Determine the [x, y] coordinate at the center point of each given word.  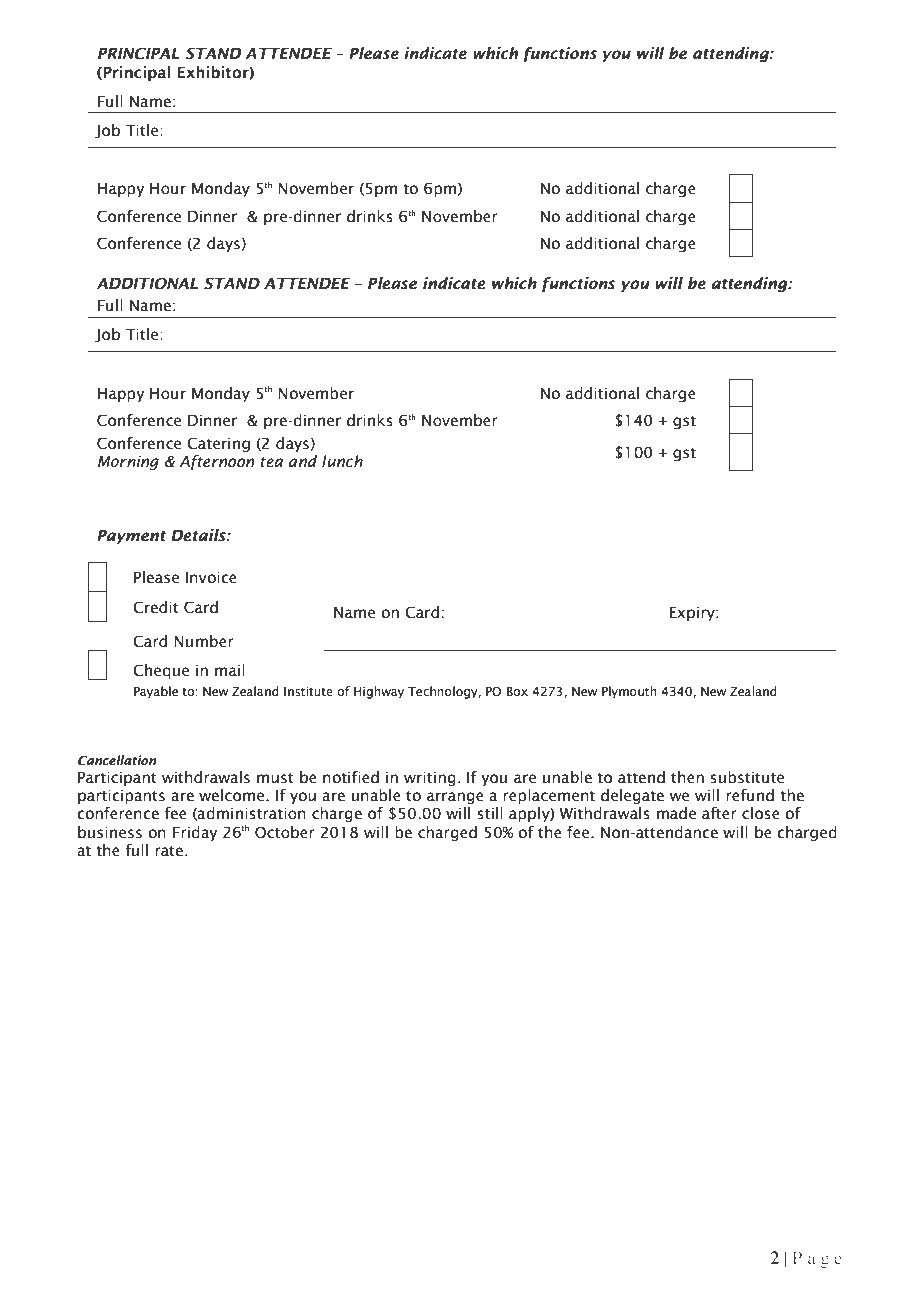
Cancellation [117, 760]
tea [271, 462]
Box [517, 691]
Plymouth [629, 692]
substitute [747, 777]
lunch [342, 461]
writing [430, 779]
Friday [195, 833]
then [687, 777]
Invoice [211, 578]
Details [199, 535]
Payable [156, 692]
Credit [156, 607]
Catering [218, 444]
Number [204, 641]
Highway [379, 692]
